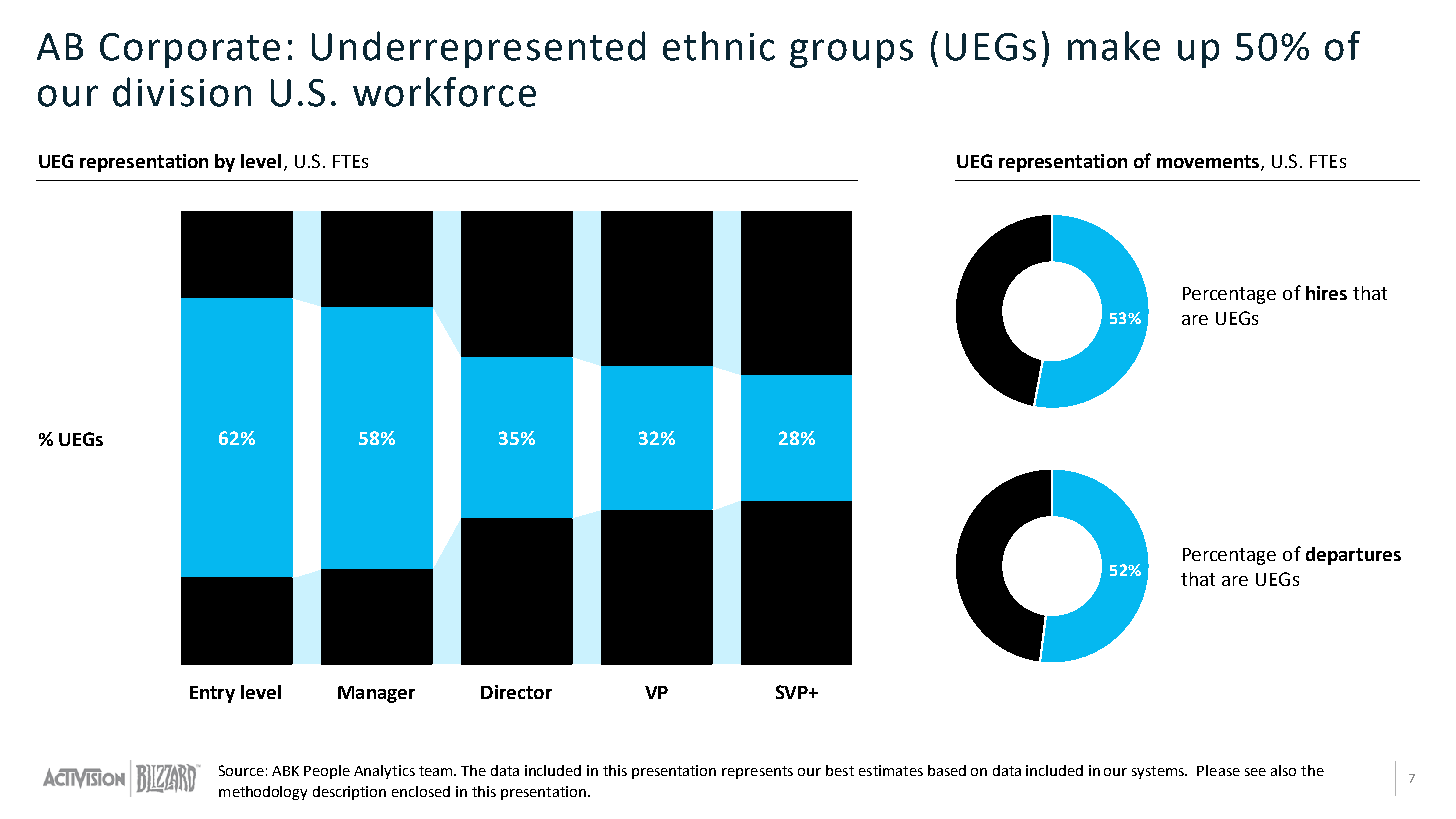 This screenshot has height=819, width=1456. Describe the element at coordinates (444, 92) in the screenshot. I see `workforce` at that location.
